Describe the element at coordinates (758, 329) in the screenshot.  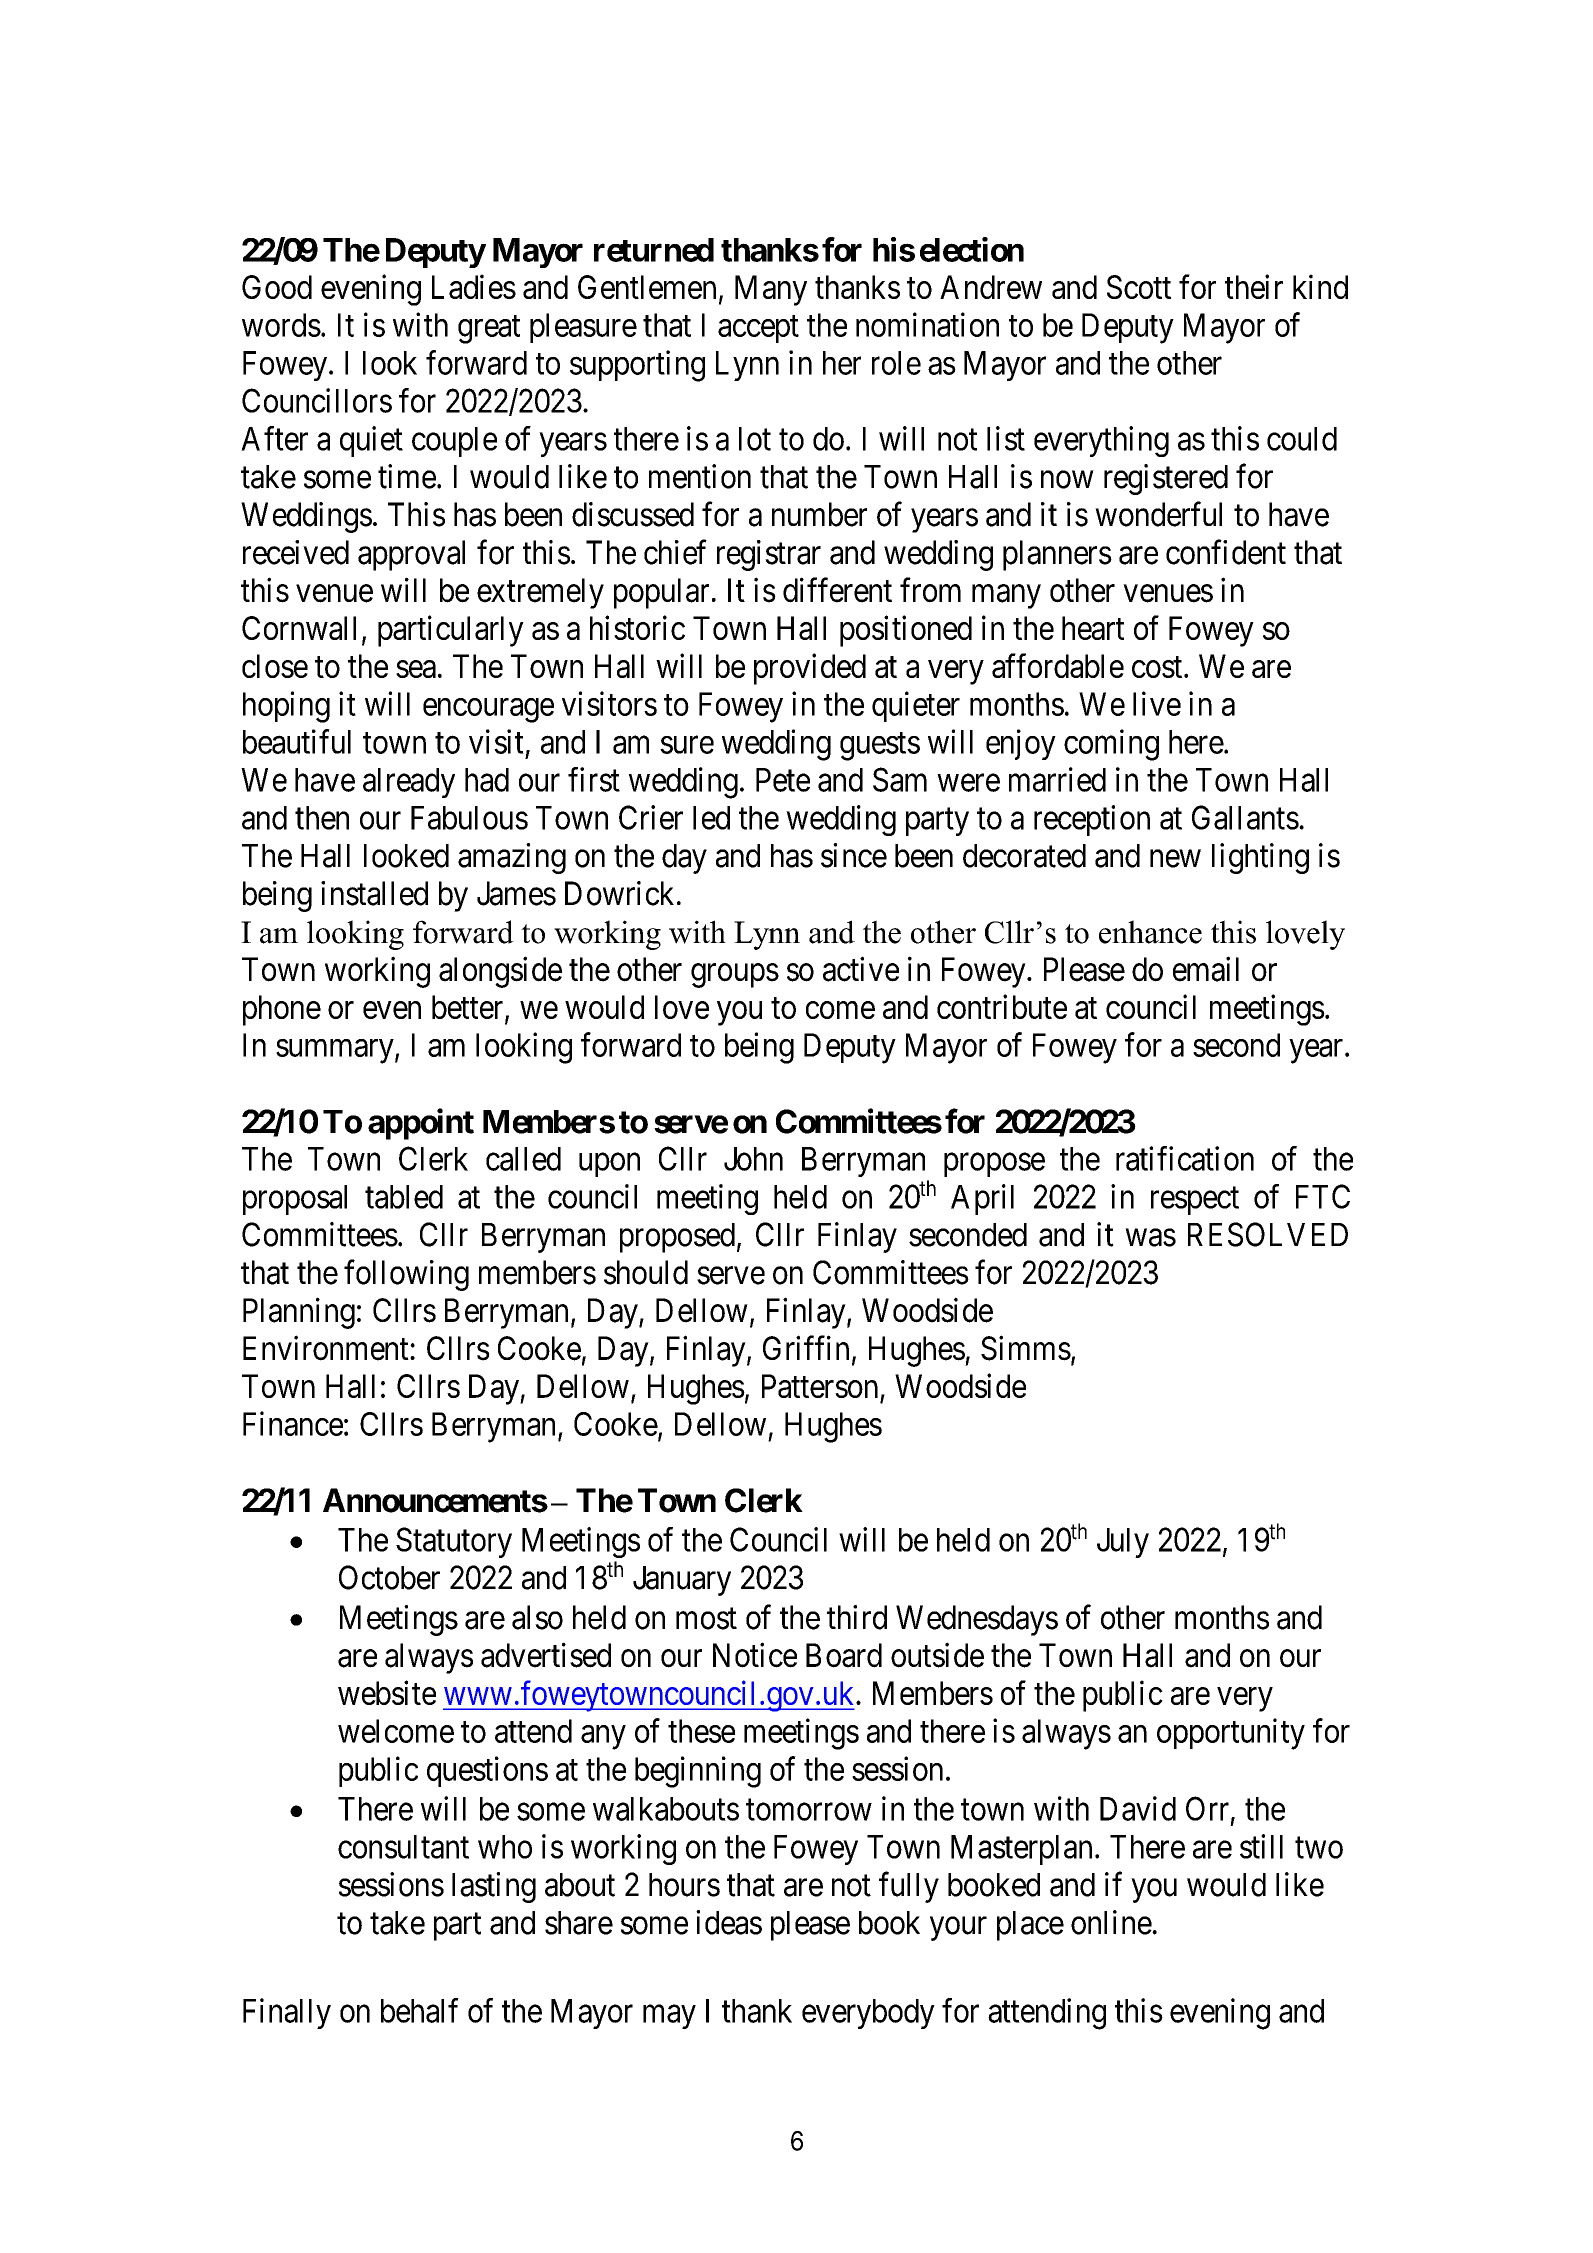
I see `accept` at that location.
